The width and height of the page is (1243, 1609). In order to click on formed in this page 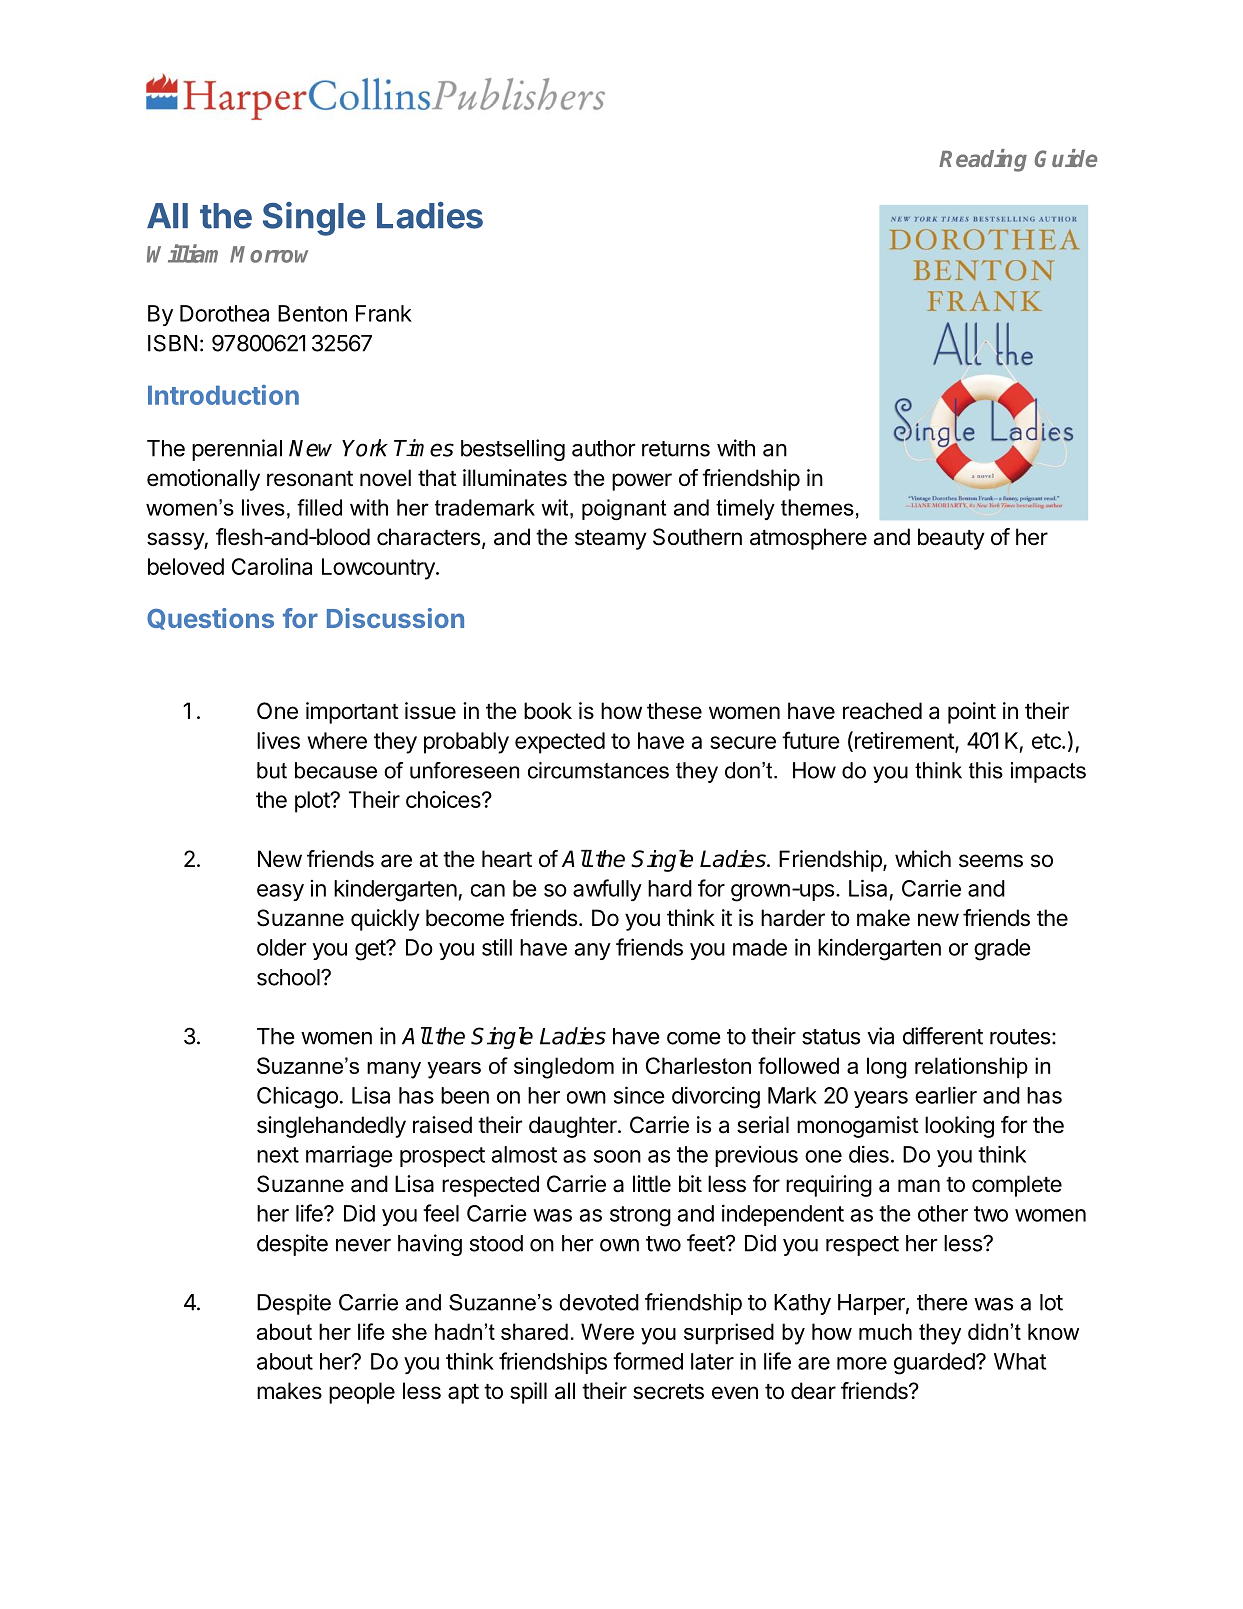, I will do `click(648, 1361)`.
